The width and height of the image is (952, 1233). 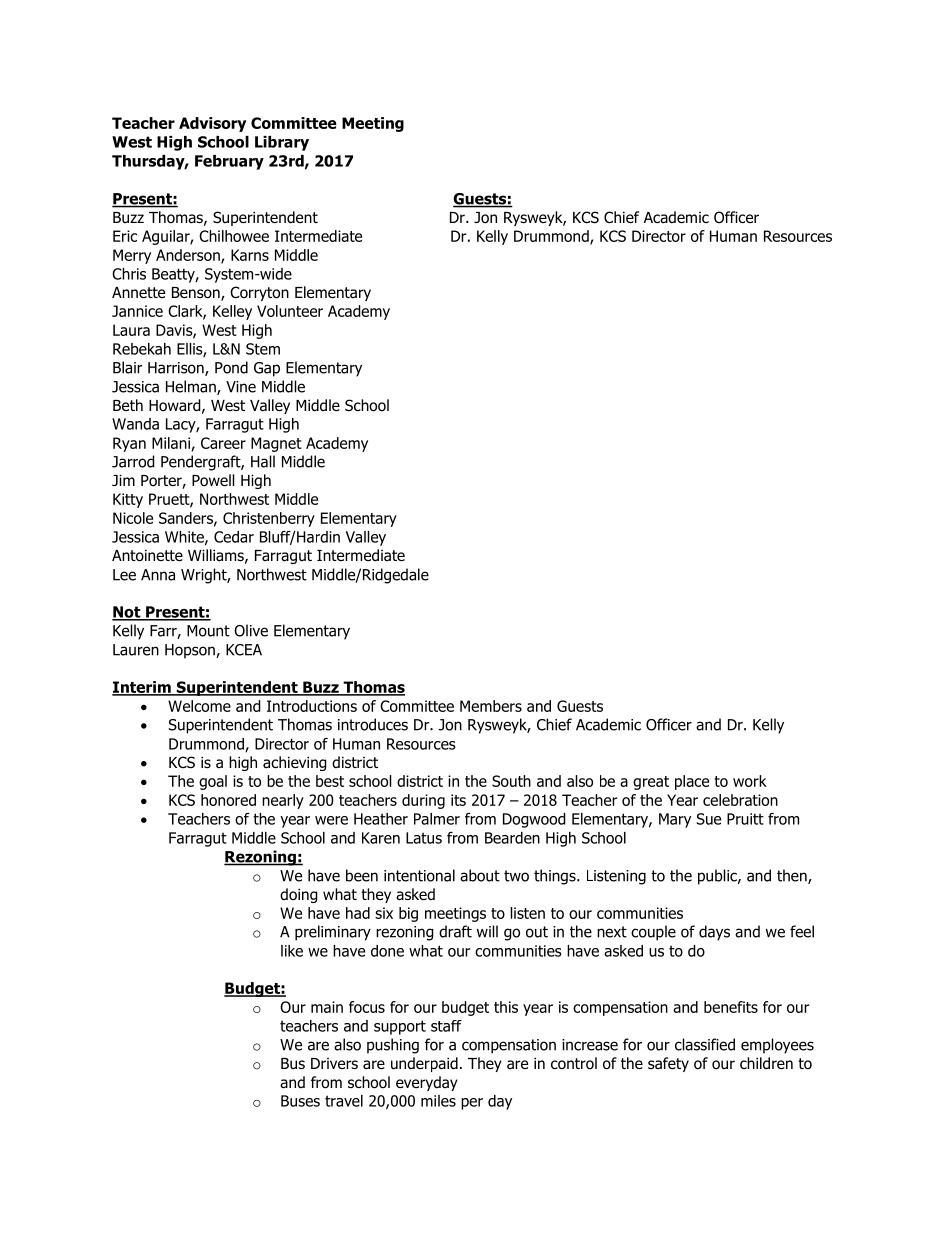 What do you see at coordinates (199, 706) in the image?
I see `Welcome` at bounding box center [199, 706].
